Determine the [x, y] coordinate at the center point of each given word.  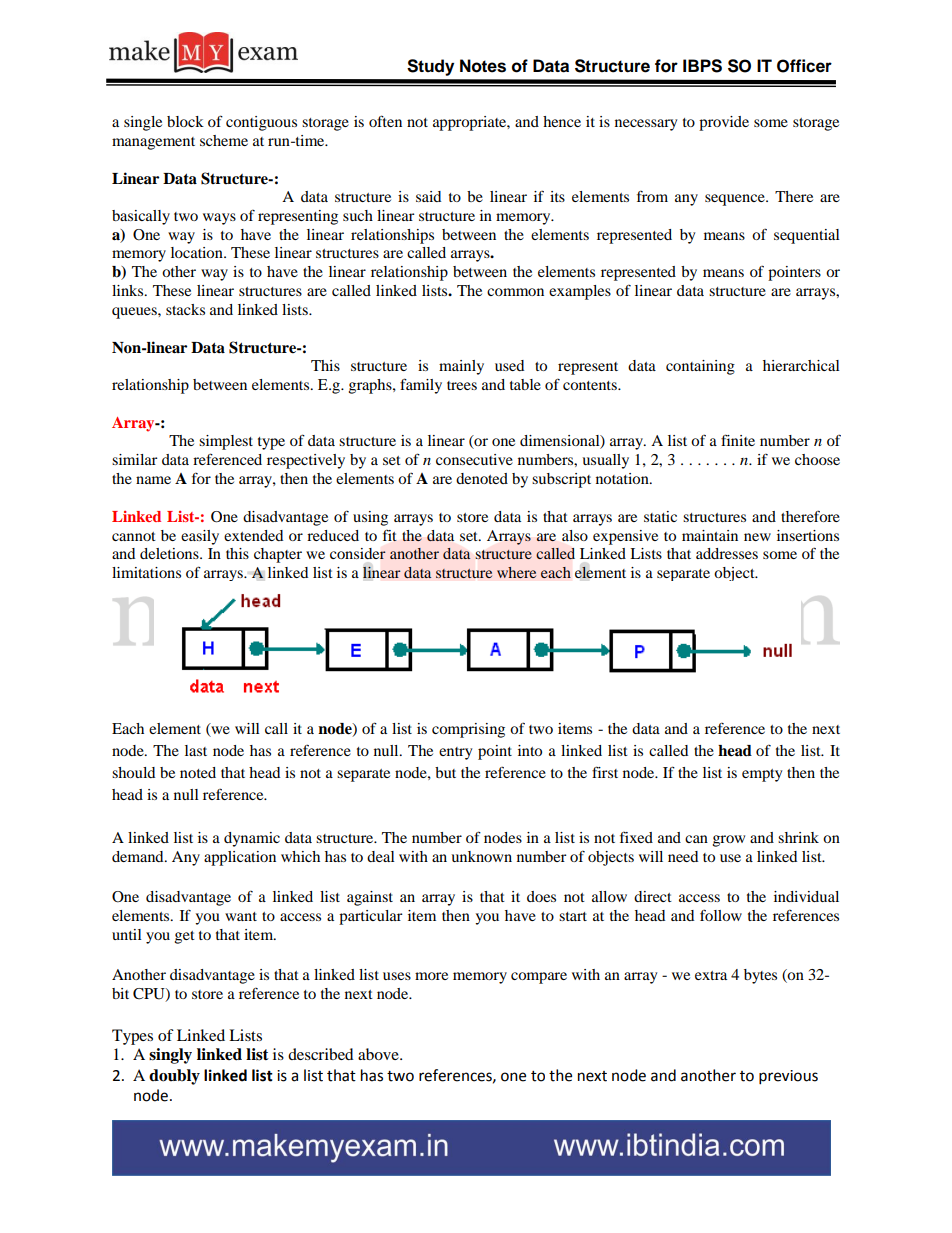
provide [724, 123]
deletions [170, 553]
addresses [727, 553]
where [516, 572]
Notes [483, 66]
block [185, 121]
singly [170, 1056]
